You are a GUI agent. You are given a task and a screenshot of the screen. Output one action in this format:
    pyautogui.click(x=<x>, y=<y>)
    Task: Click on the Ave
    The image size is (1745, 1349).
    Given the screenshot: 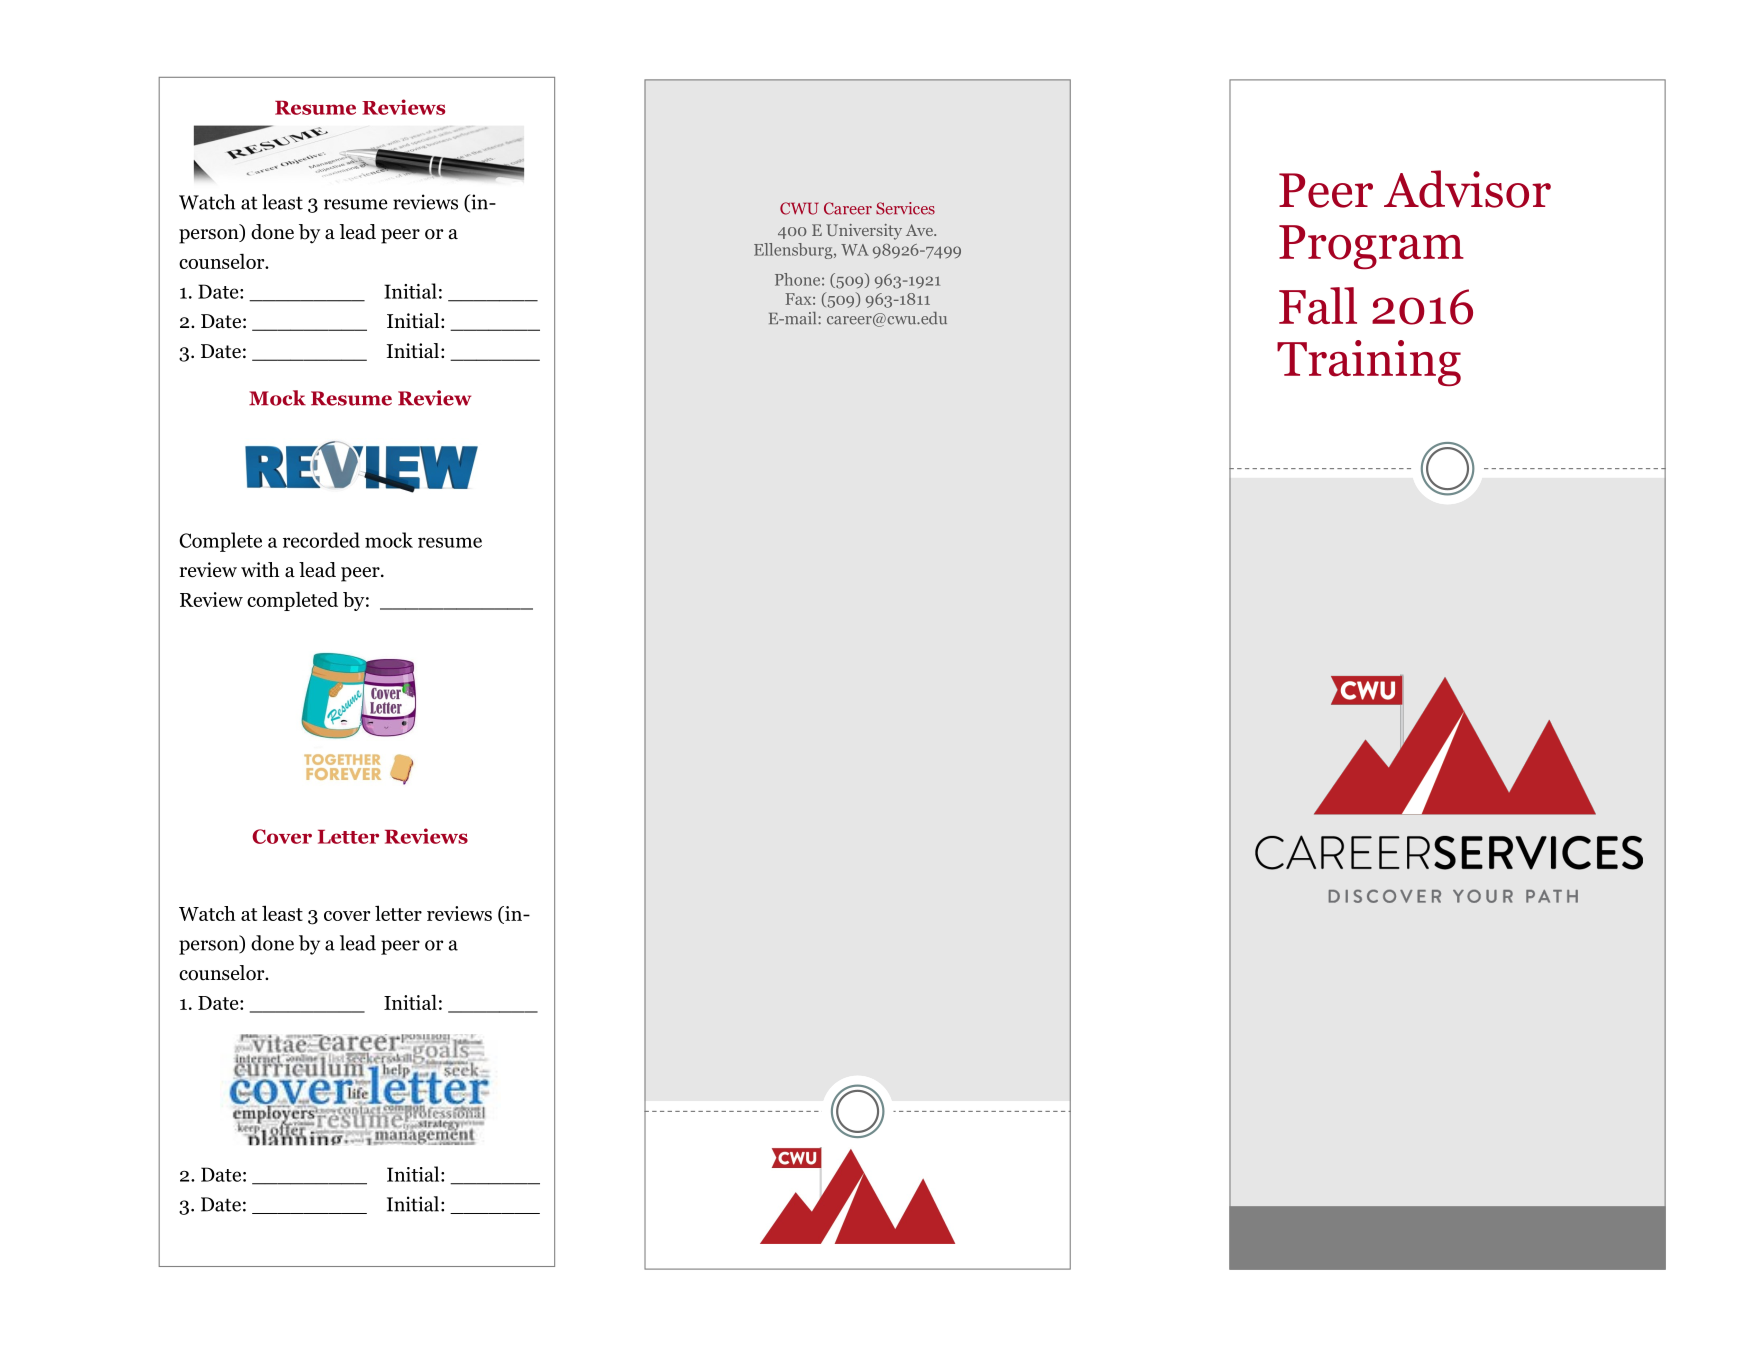 What is the action you would take?
    pyautogui.click(x=920, y=230)
